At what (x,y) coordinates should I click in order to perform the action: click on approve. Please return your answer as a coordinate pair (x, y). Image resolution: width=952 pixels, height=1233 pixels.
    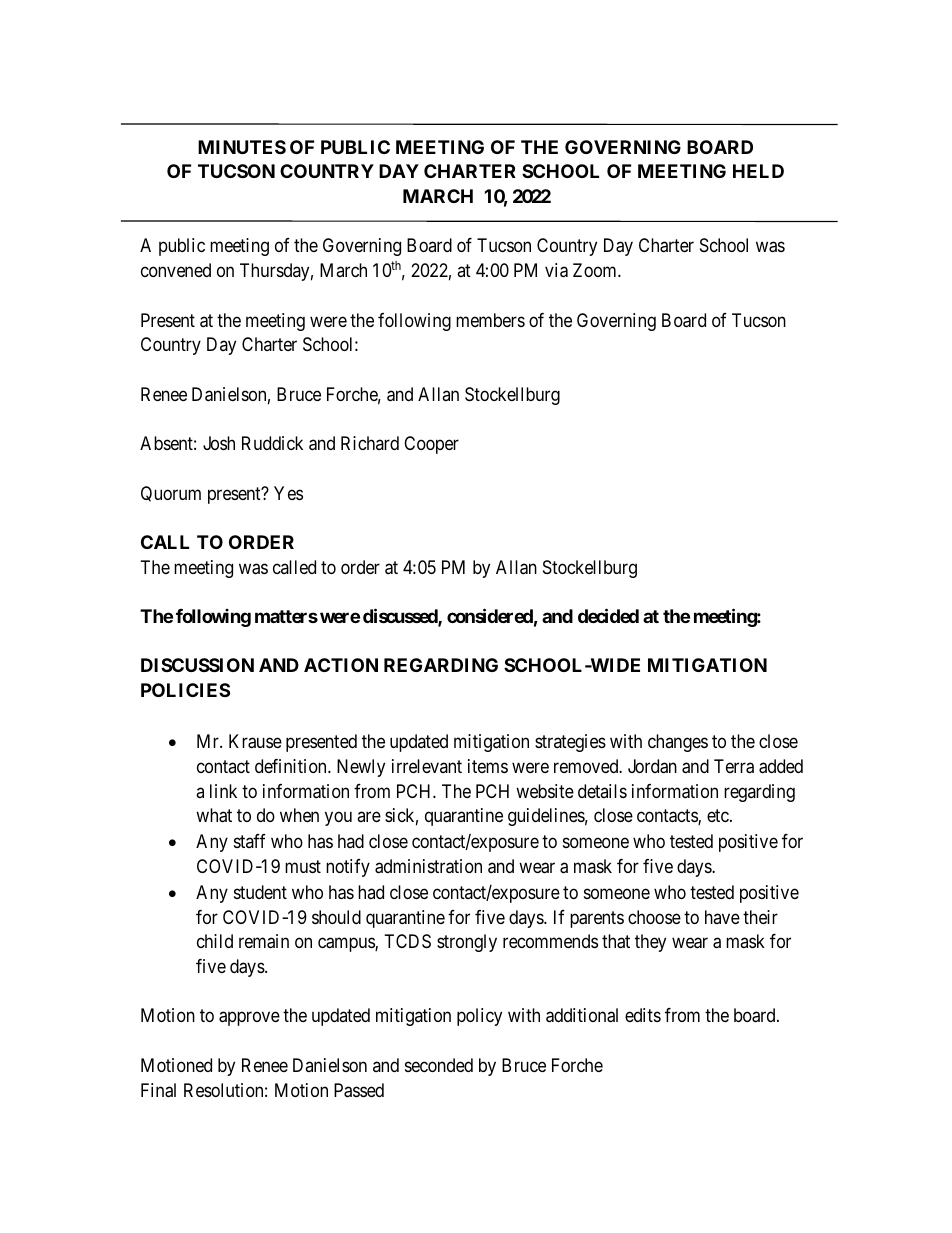
    Looking at the image, I should click on (249, 1019).
